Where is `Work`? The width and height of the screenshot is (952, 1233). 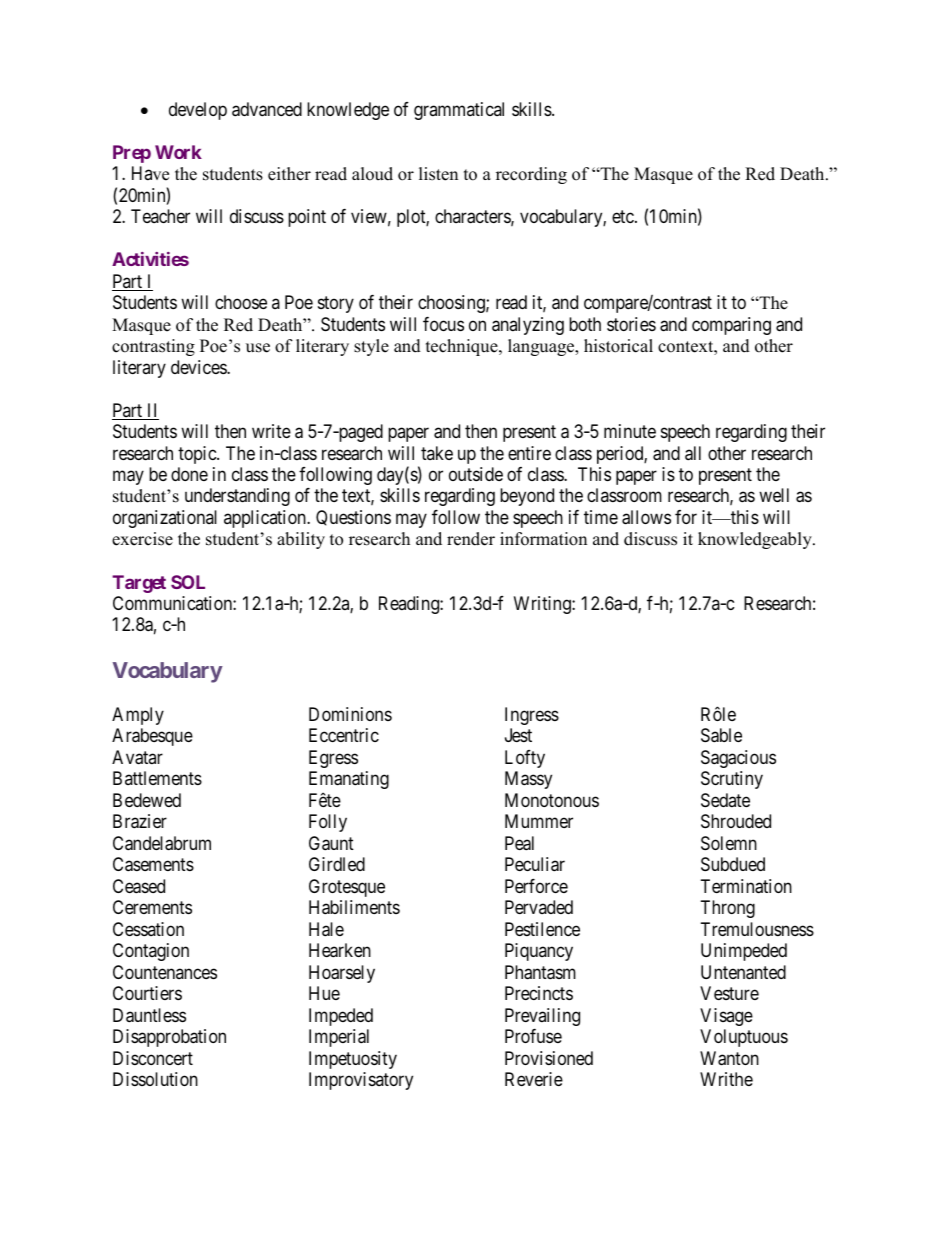
Work is located at coordinates (178, 152).
